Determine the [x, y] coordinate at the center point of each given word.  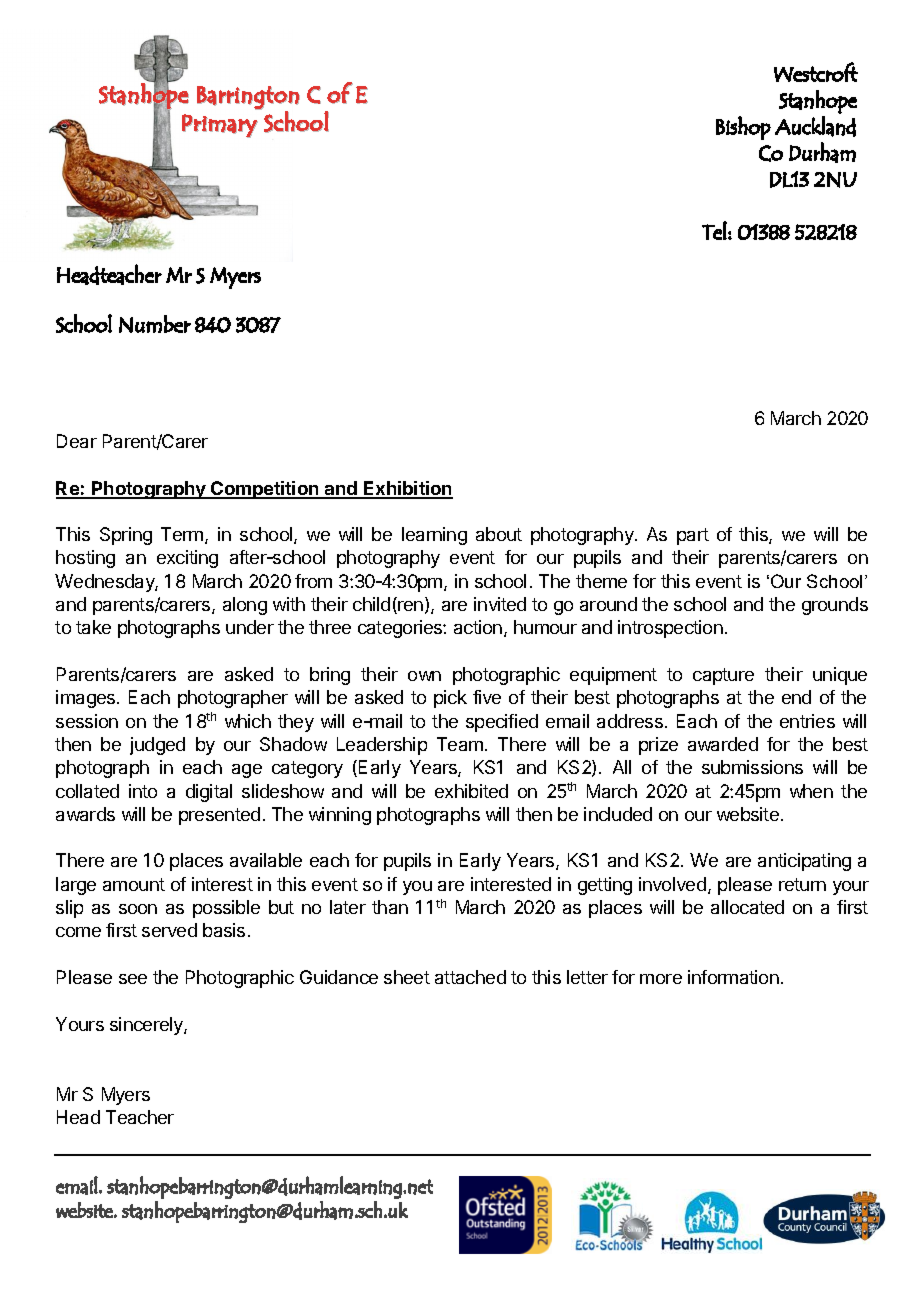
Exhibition [407, 489]
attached [470, 977]
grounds [835, 606]
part [693, 536]
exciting [187, 559]
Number [155, 324]
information [733, 977]
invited [500, 604]
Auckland [815, 126]
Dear [77, 441]
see [133, 979]
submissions [752, 767]
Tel [714, 230]
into [143, 791]
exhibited [471, 791]
